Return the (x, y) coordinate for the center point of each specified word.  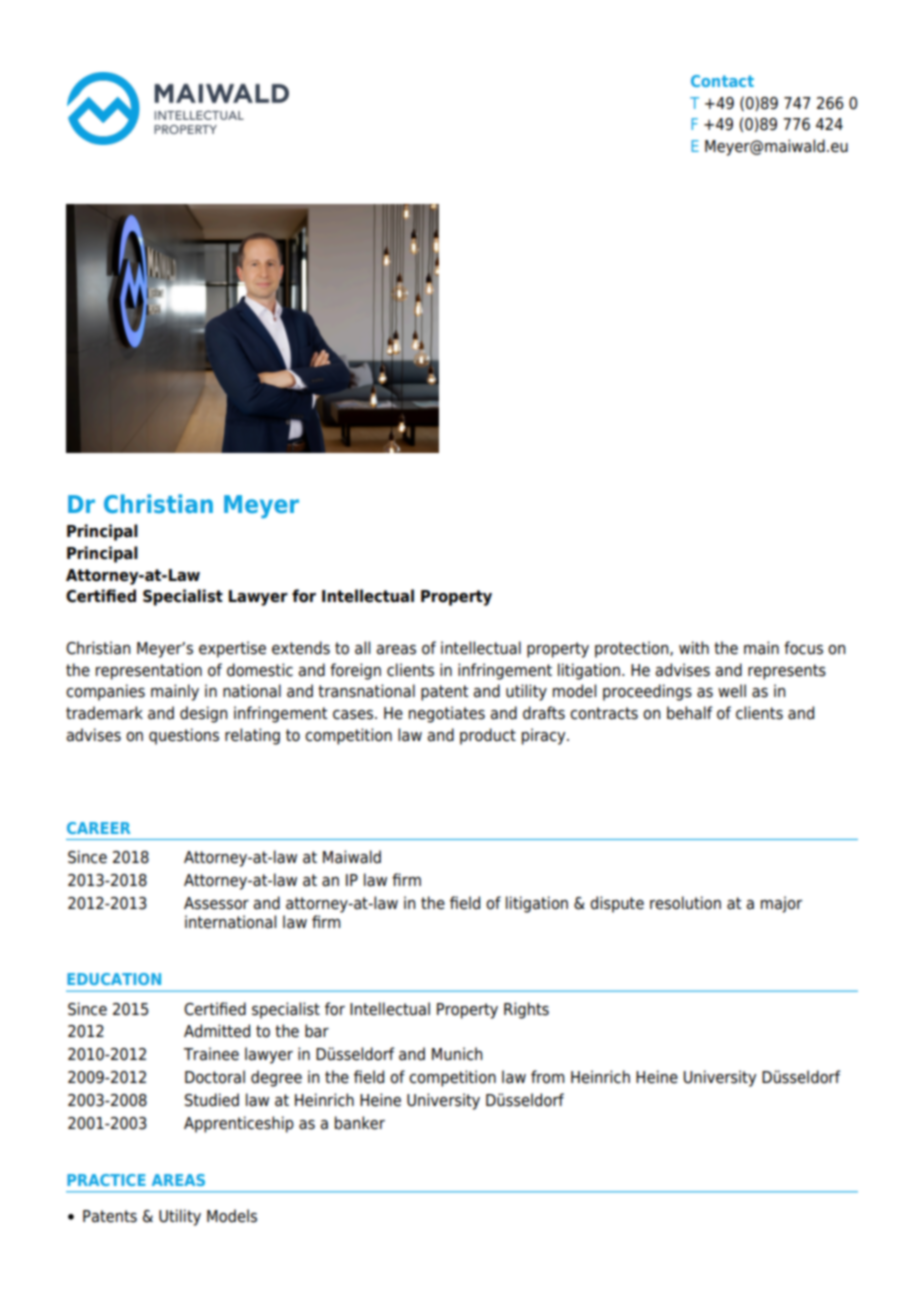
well (732, 691)
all (362, 648)
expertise (232, 649)
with (694, 647)
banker (360, 1123)
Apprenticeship (239, 1124)
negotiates (447, 714)
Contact (722, 81)
